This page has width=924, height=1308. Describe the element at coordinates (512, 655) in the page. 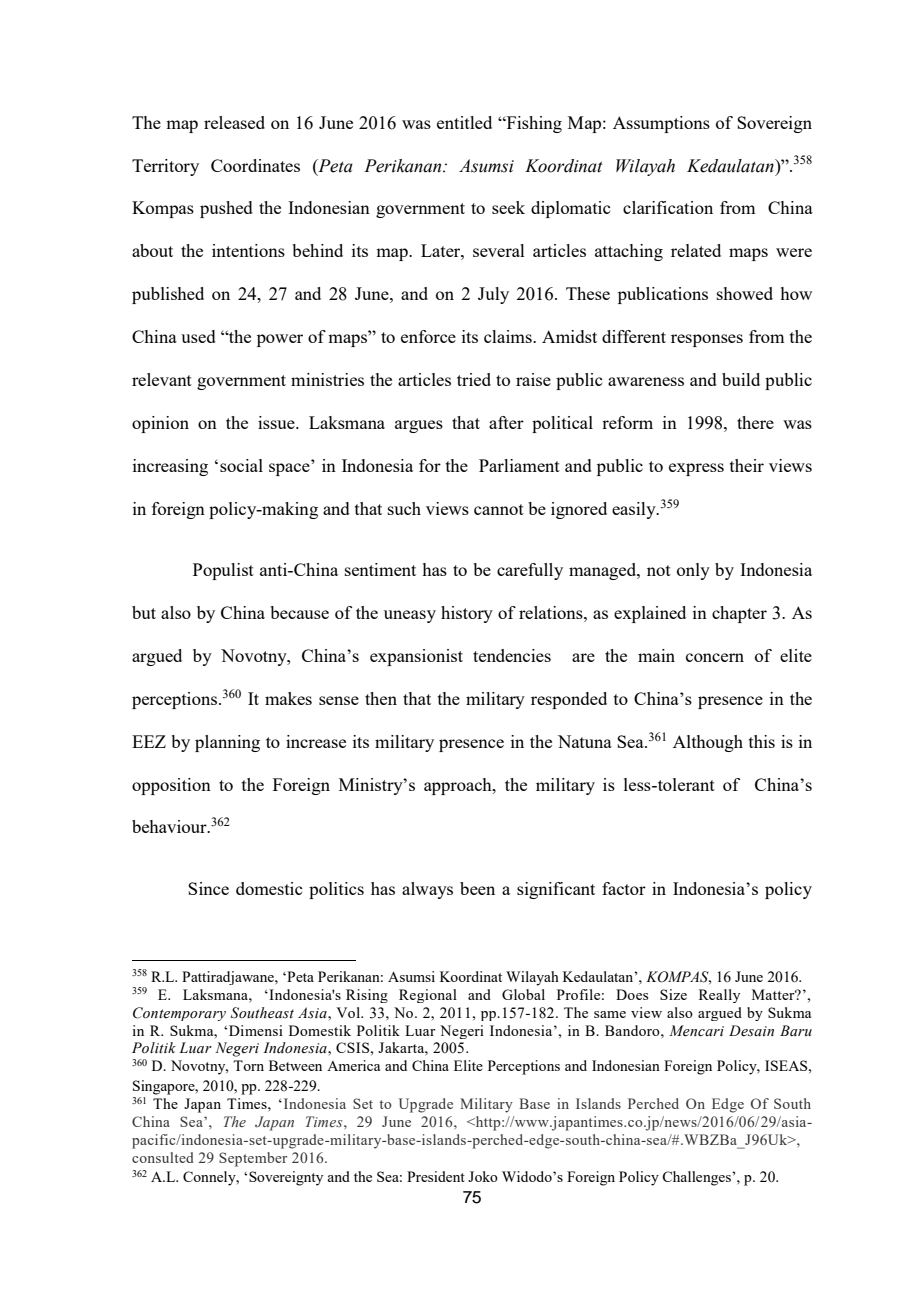

I see `tendencies` at that location.
